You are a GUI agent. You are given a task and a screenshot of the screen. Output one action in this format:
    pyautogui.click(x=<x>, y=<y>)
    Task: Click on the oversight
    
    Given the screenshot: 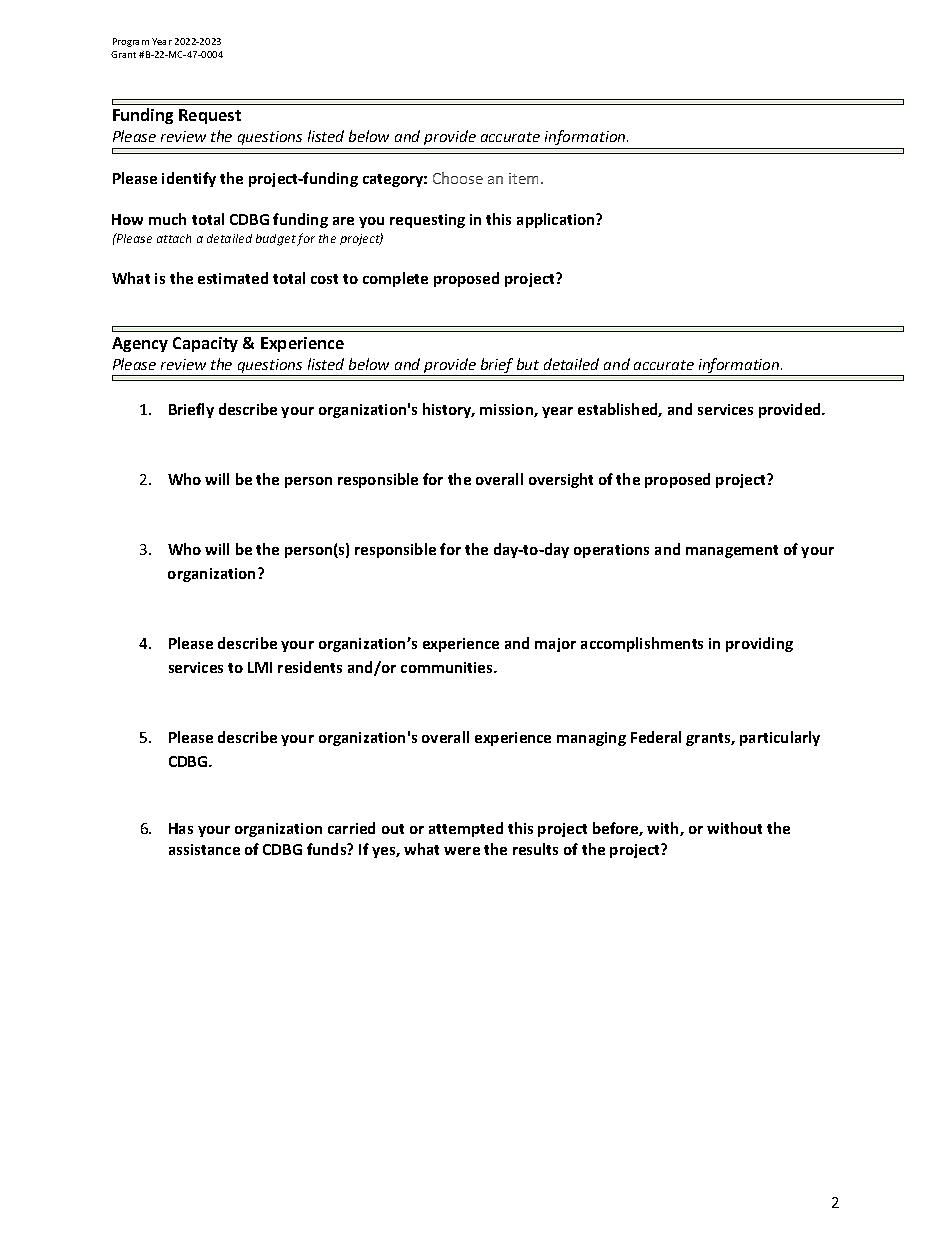 What is the action you would take?
    pyautogui.click(x=561, y=480)
